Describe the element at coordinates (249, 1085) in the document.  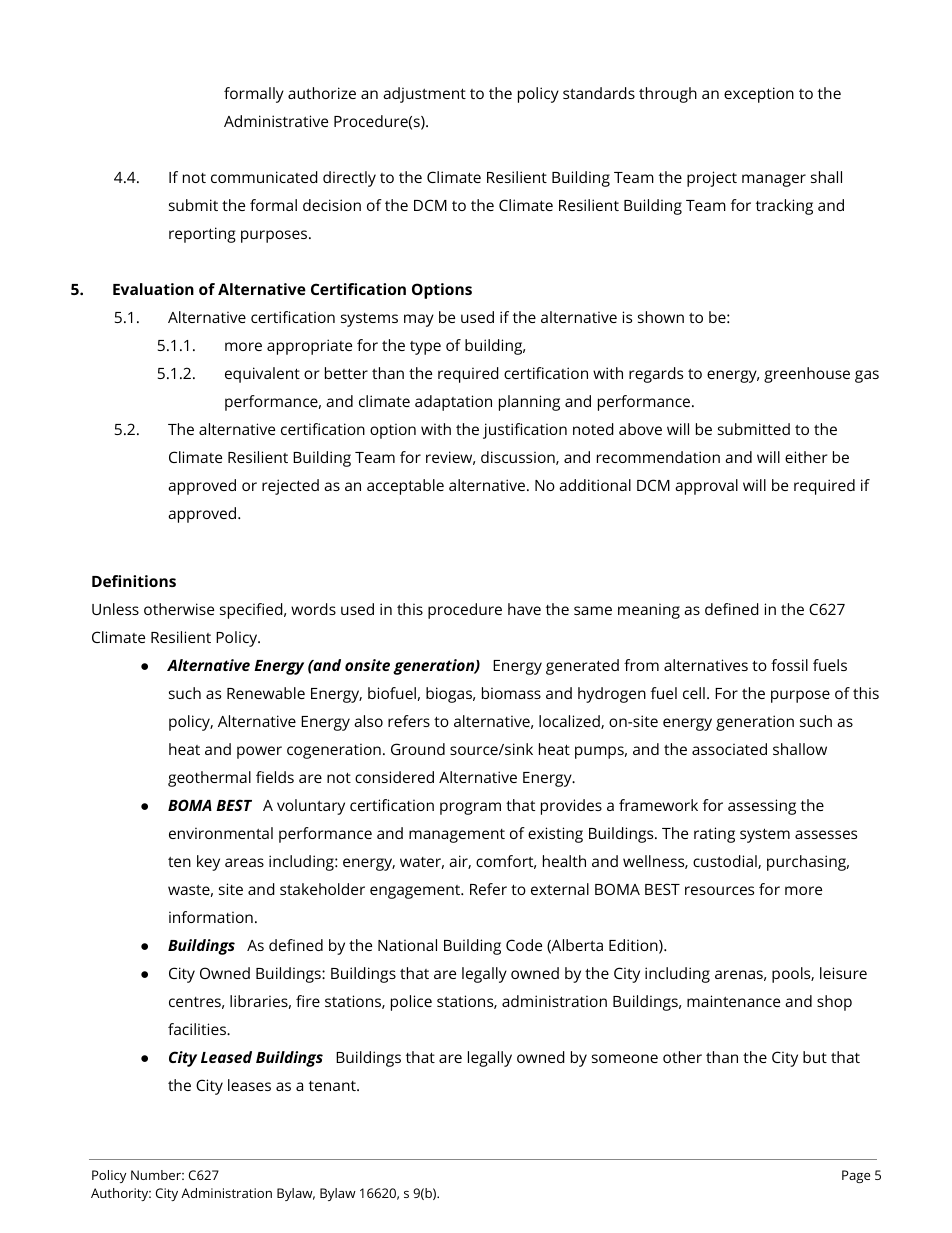
I see `leases` at that location.
